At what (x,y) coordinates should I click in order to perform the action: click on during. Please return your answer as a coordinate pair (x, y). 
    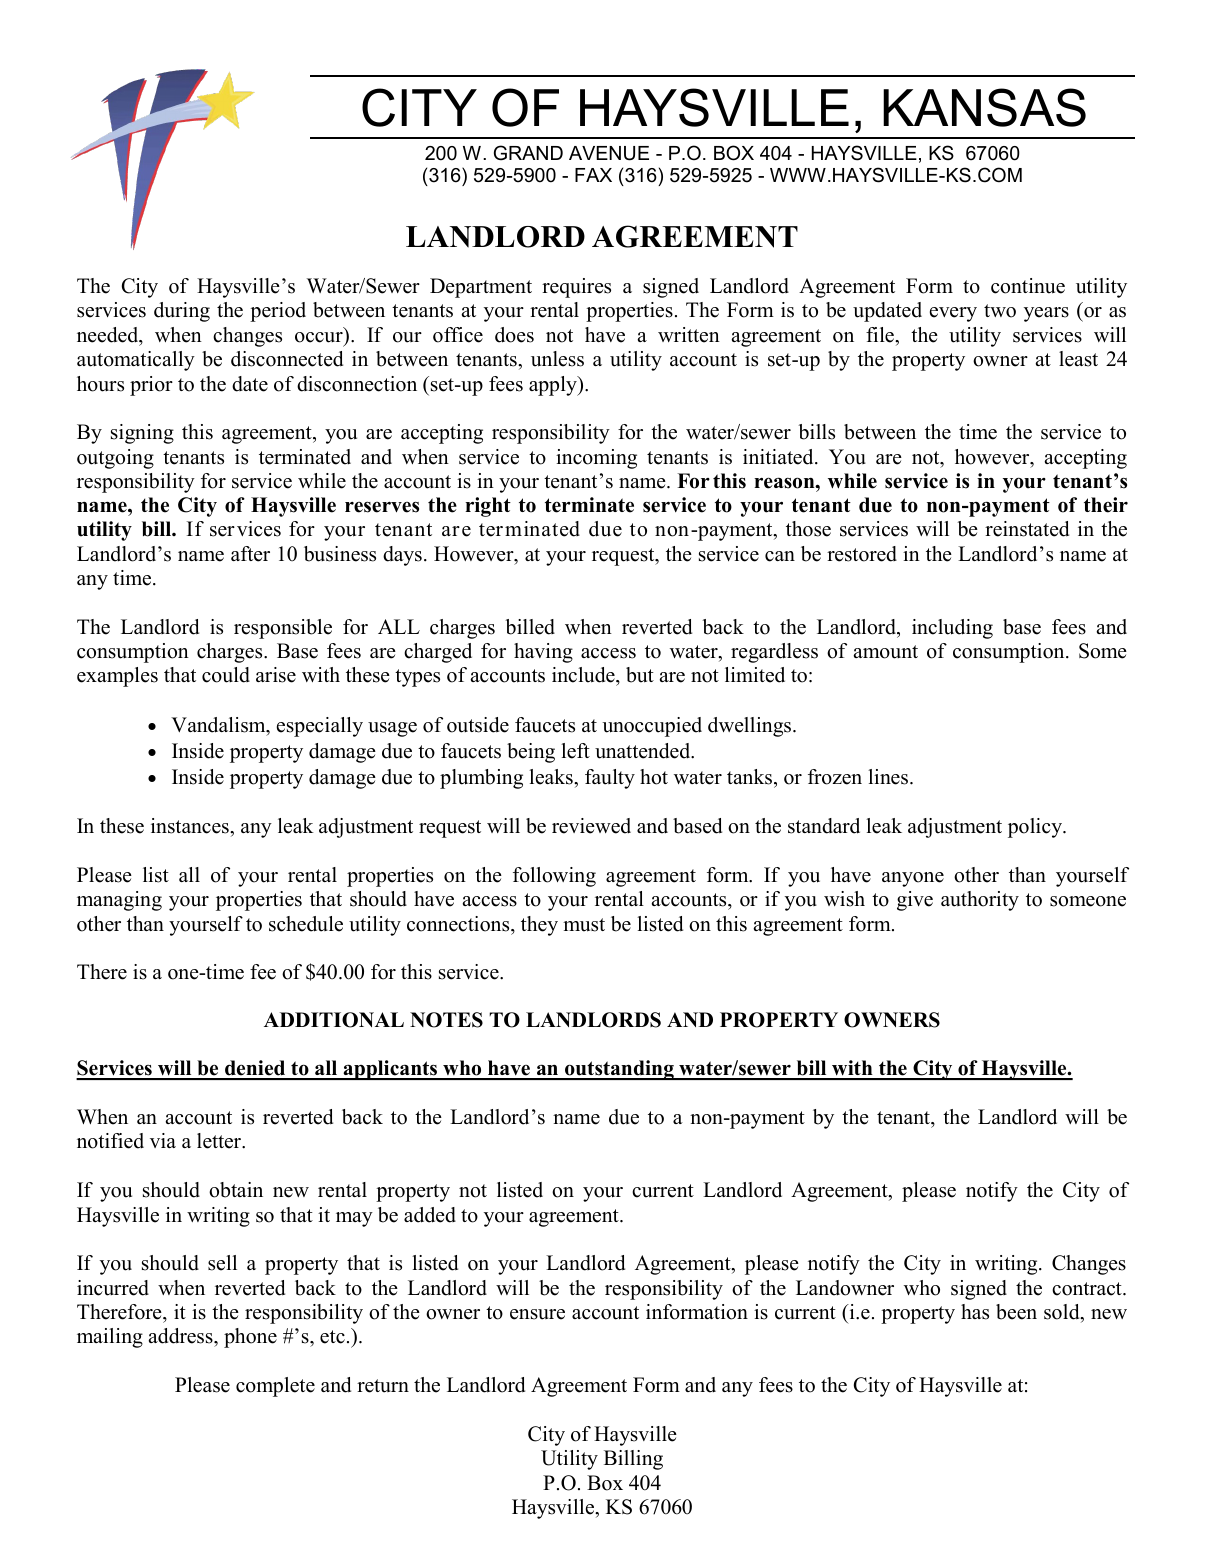
    Looking at the image, I should click on (182, 312).
